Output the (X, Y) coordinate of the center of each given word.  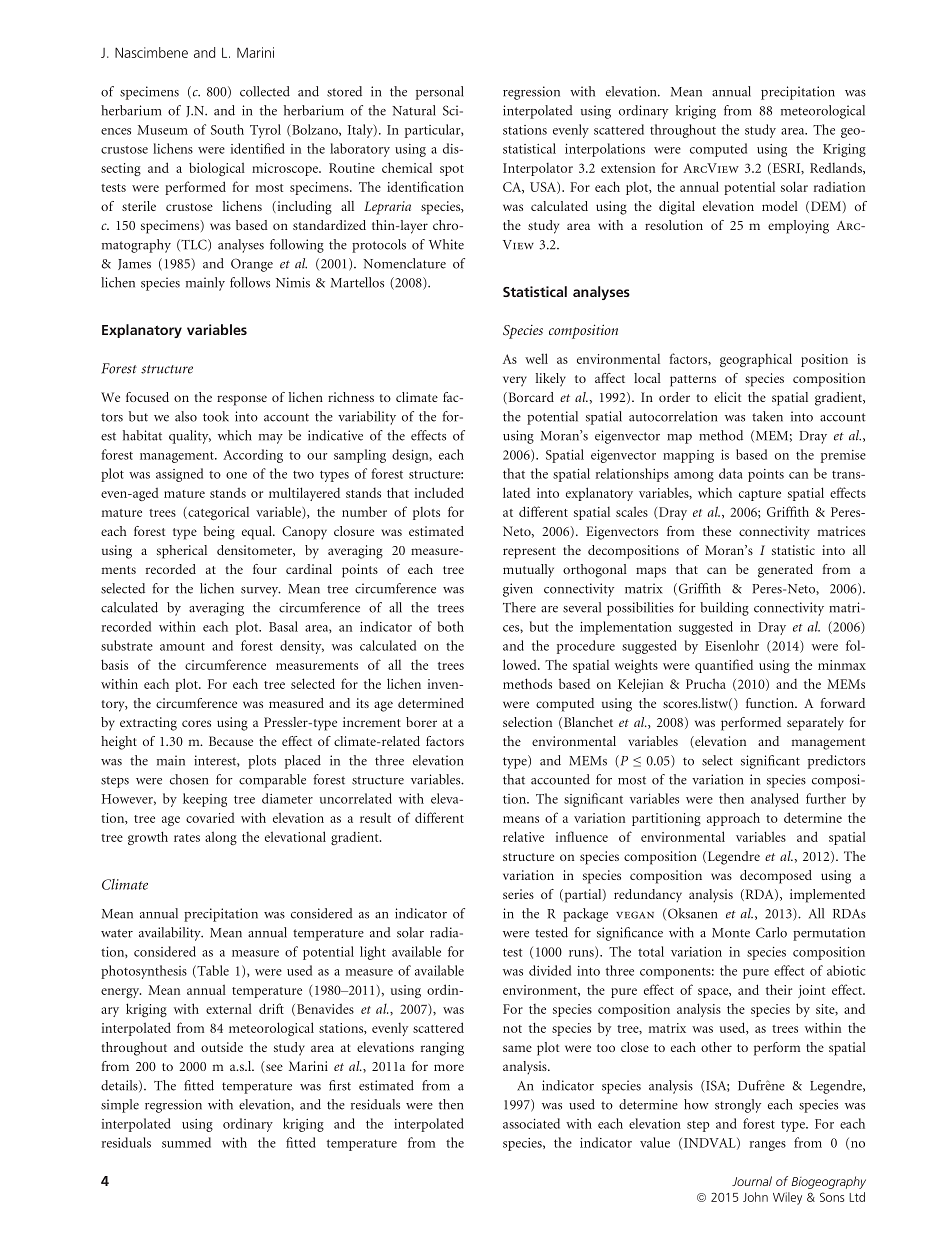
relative (523, 836)
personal (440, 93)
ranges (768, 1146)
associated (531, 1123)
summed (186, 1142)
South (227, 129)
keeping (205, 800)
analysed (775, 800)
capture (760, 495)
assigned (179, 475)
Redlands (837, 168)
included (439, 492)
